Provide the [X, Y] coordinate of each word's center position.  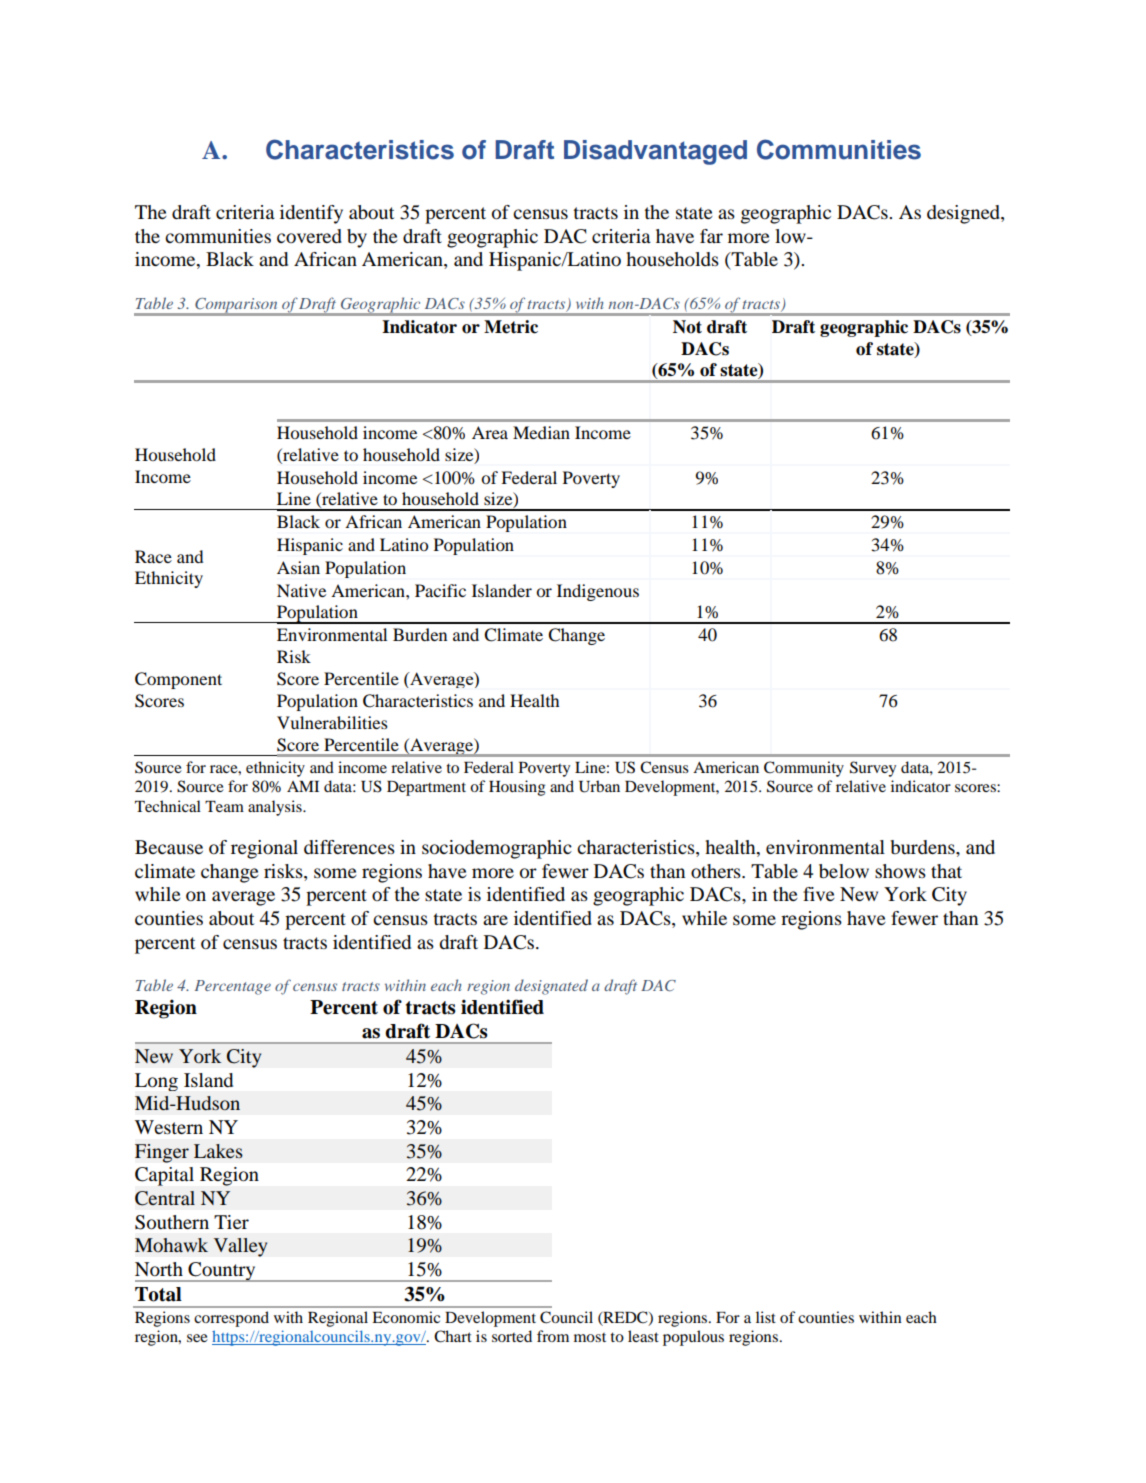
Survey [873, 769]
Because [169, 847]
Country [222, 1272]
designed [964, 214]
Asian [298, 567]
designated [551, 987]
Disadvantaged [655, 152]
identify [311, 214]
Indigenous [598, 592]
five [819, 894]
